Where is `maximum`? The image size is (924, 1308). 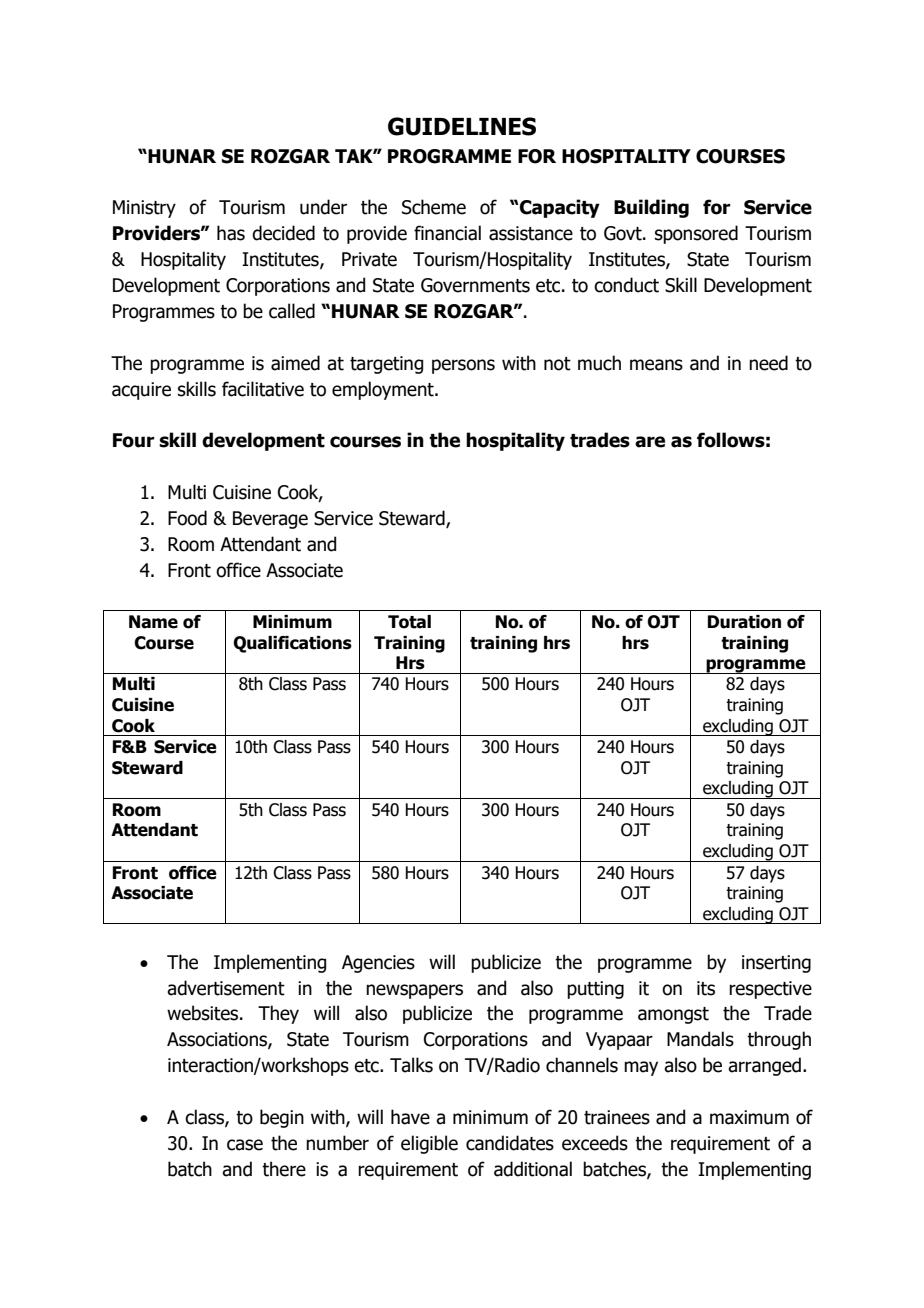
maximum is located at coordinates (749, 1117).
